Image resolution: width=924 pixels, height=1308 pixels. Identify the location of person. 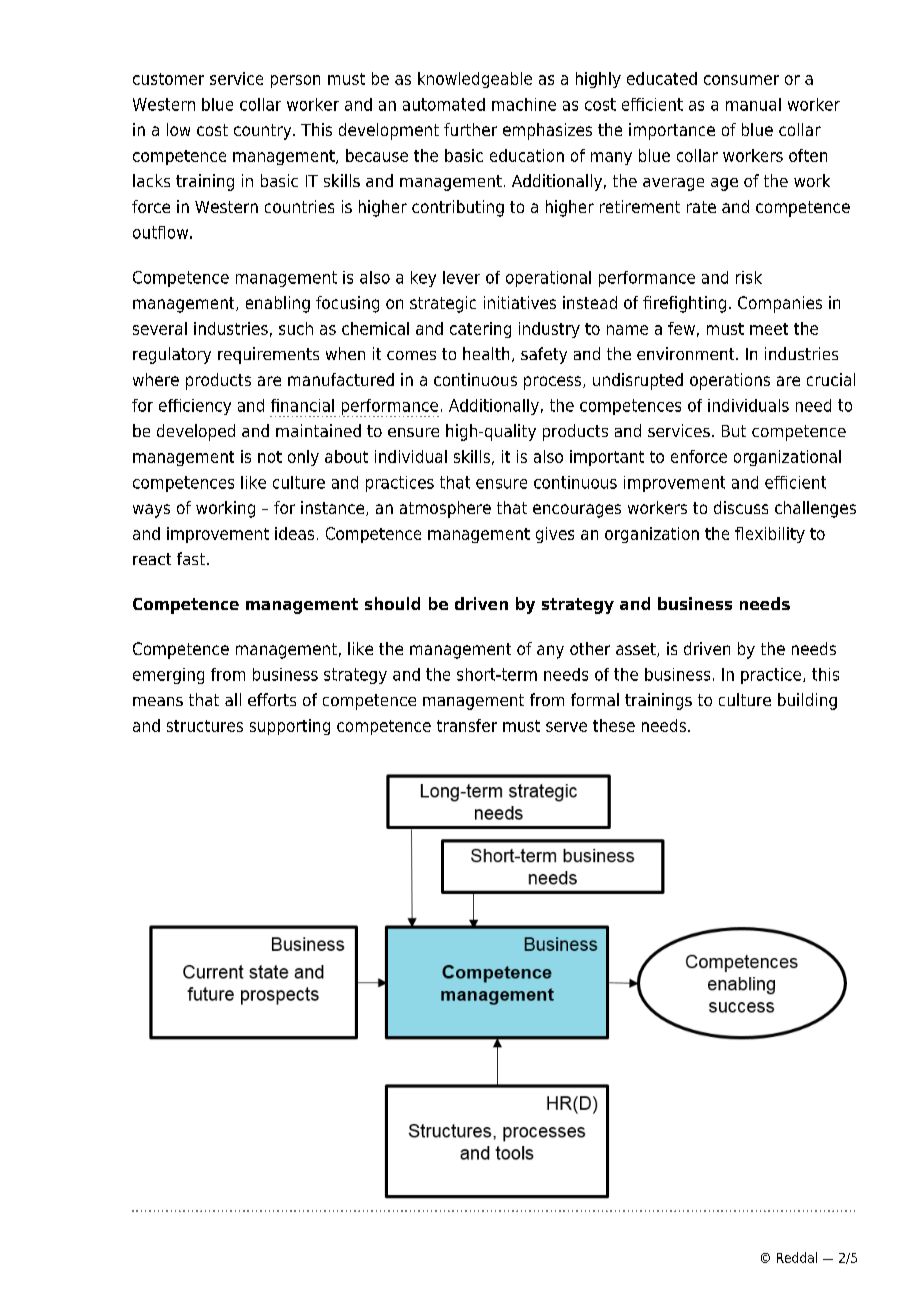
(295, 81).
